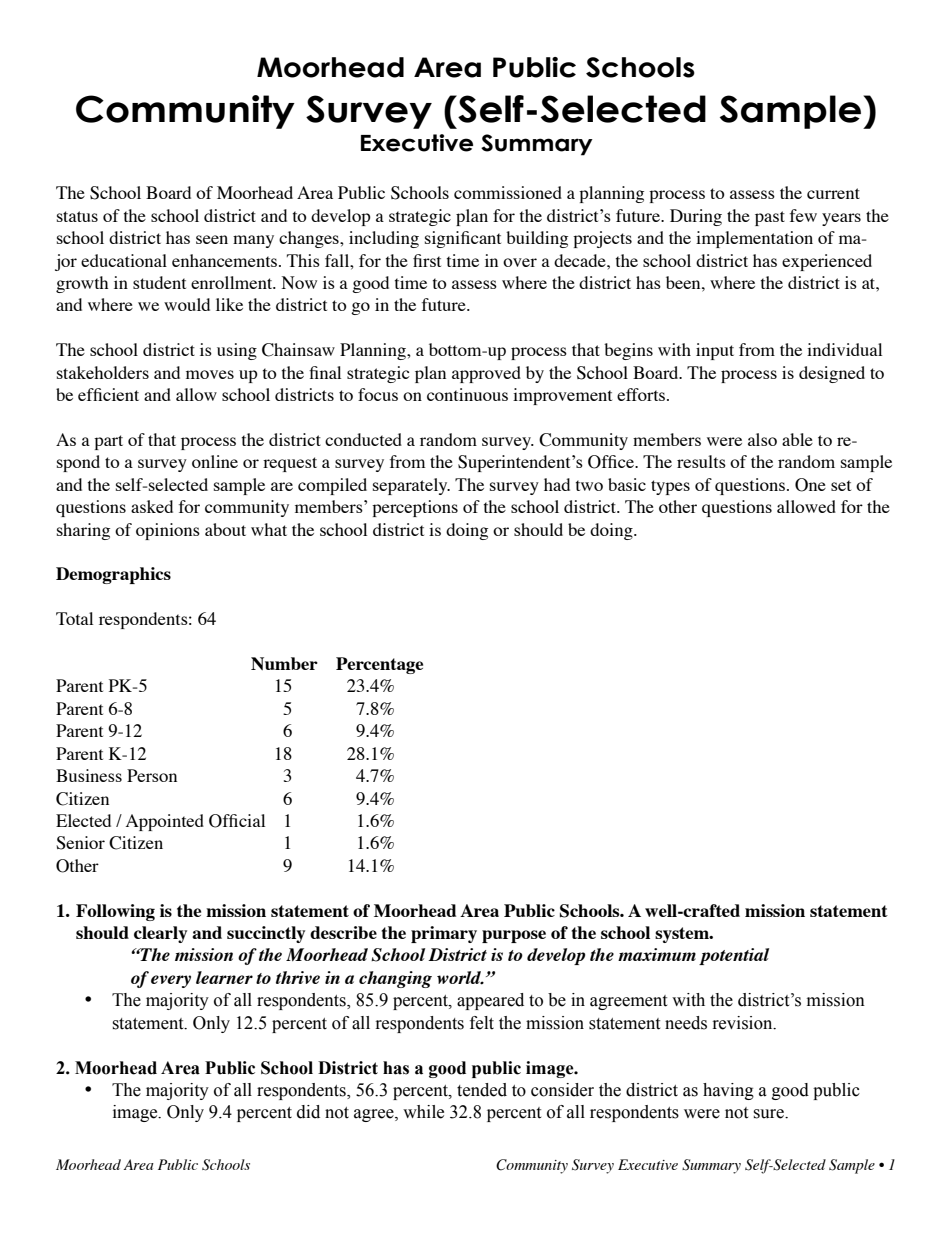 This document has width=952, height=1233. What do you see at coordinates (237, 821) in the document?
I see `Official` at bounding box center [237, 821].
